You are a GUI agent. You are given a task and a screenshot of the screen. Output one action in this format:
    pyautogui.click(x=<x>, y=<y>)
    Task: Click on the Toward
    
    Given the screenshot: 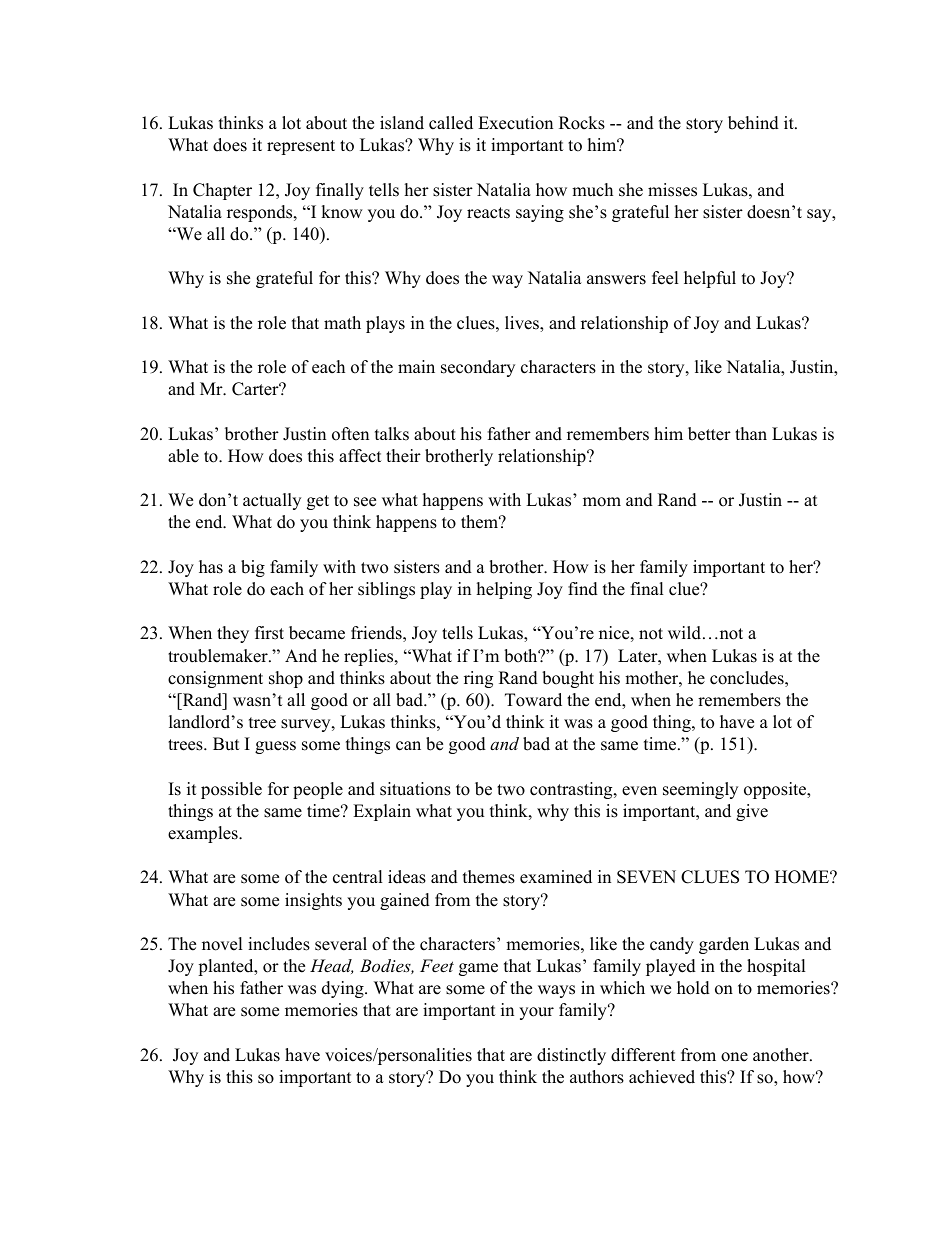 What is the action you would take?
    pyautogui.click(x=533, y=700)
